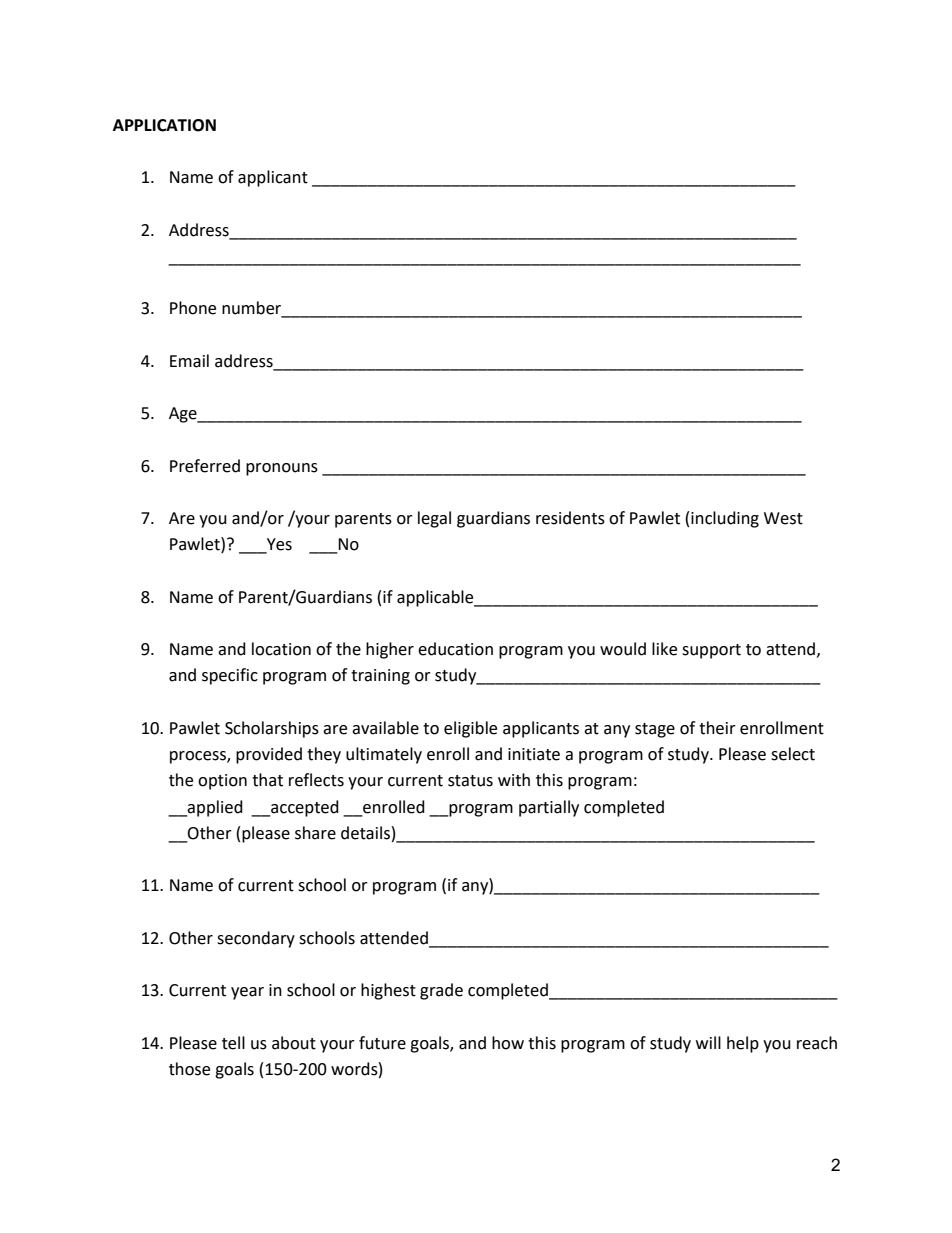  Describe the element at coordinates (743, 1044) in the page. I see `help` at that location.
